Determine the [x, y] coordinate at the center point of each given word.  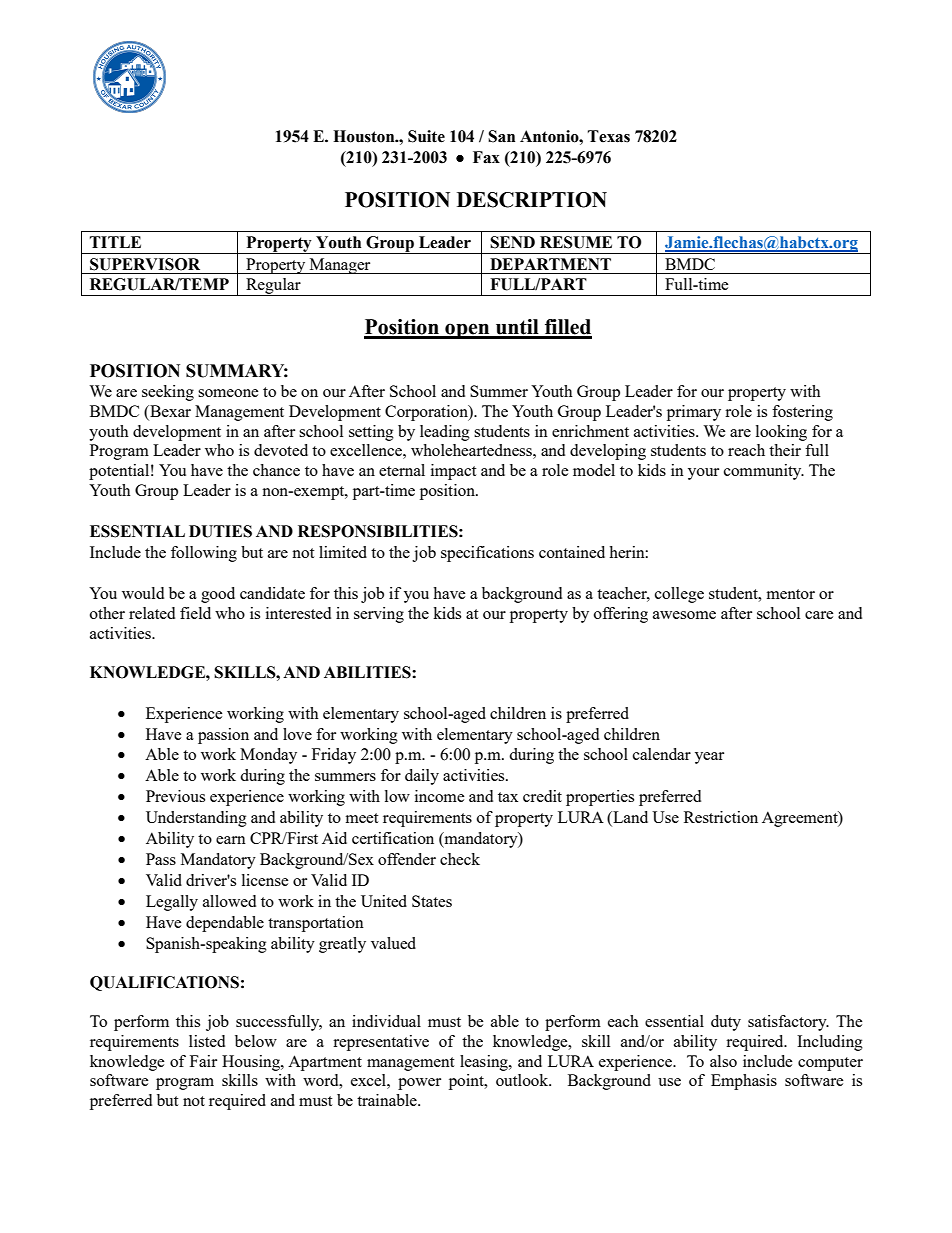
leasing [485, 1063]
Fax [486, 157]
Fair [203, 1061]
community [764, 472]
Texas [609, 136]
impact [453, 472]
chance [276, 470]
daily [422, 777]
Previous [175, 796]
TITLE [115, 242]
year [709, 758]
